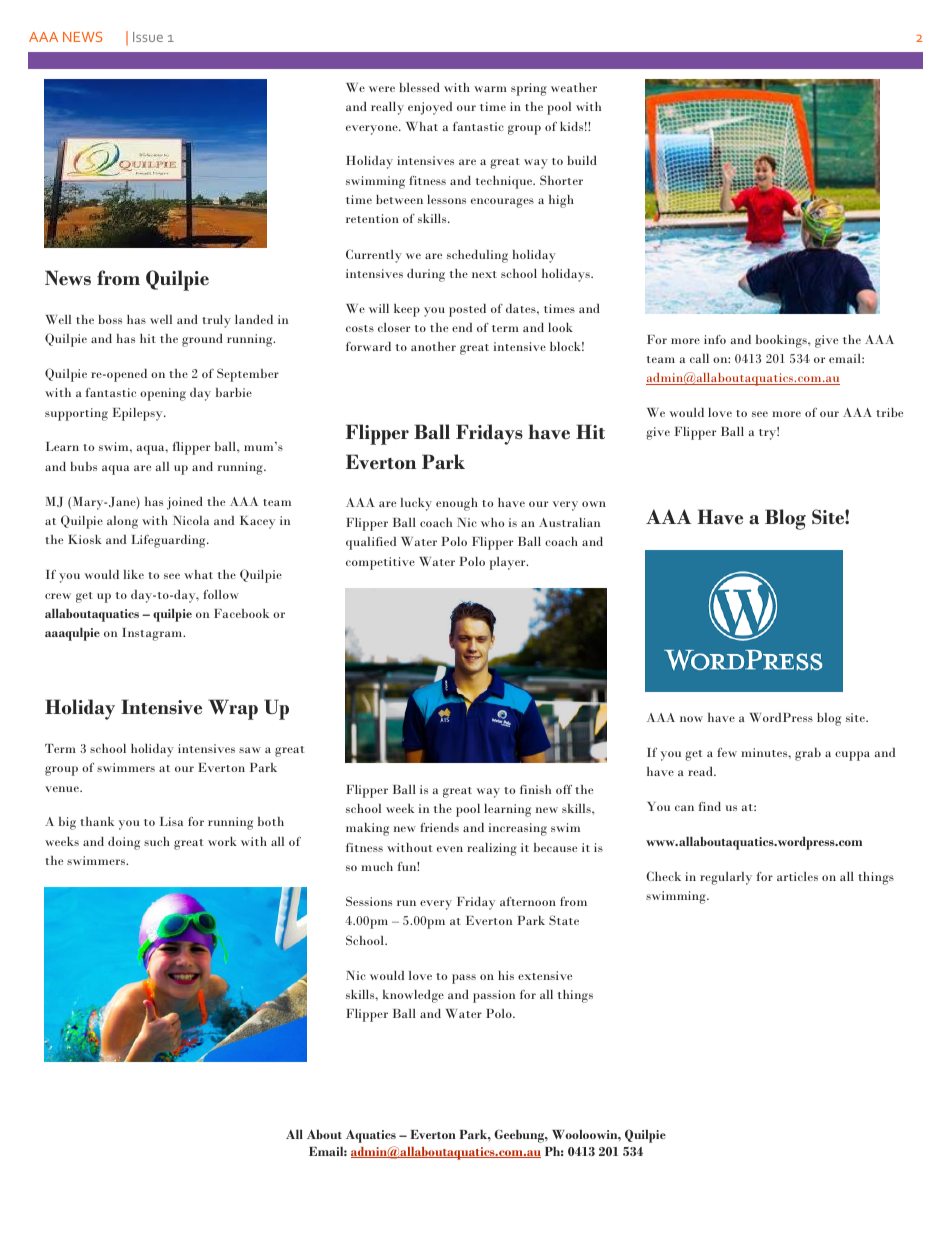 This screenshot has height=1233, width=952. I want to click on boss, so click(110, 319).
